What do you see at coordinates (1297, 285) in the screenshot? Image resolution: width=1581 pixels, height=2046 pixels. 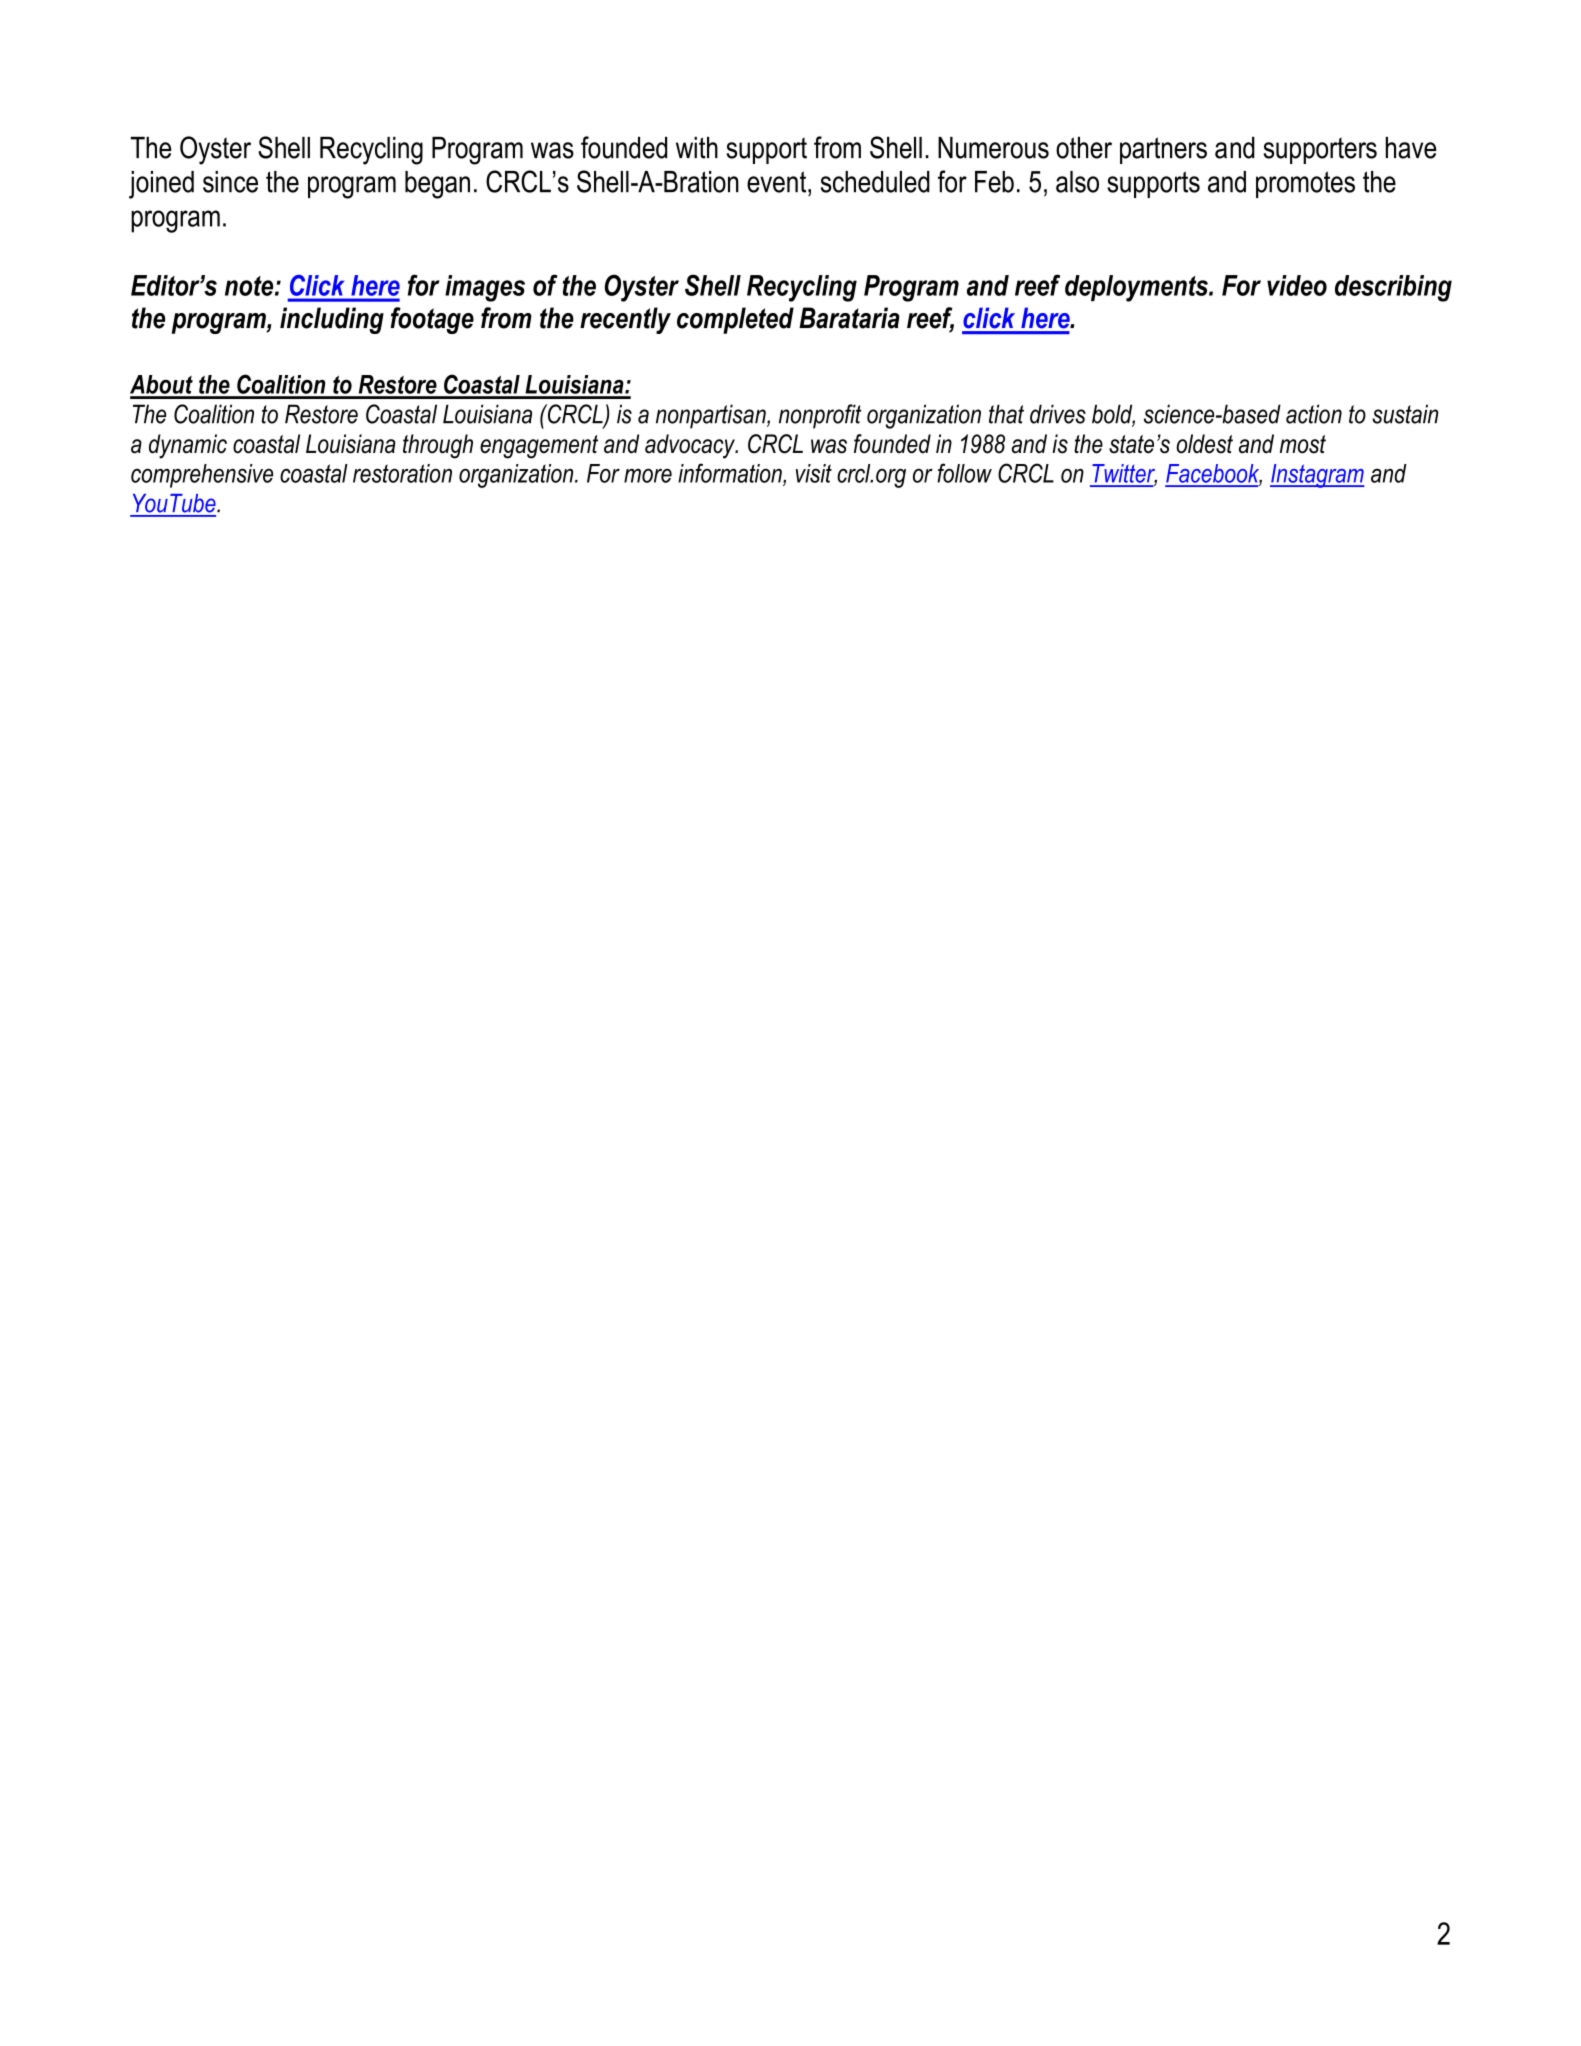 I see `video` at bounding box center [1297, 285].
